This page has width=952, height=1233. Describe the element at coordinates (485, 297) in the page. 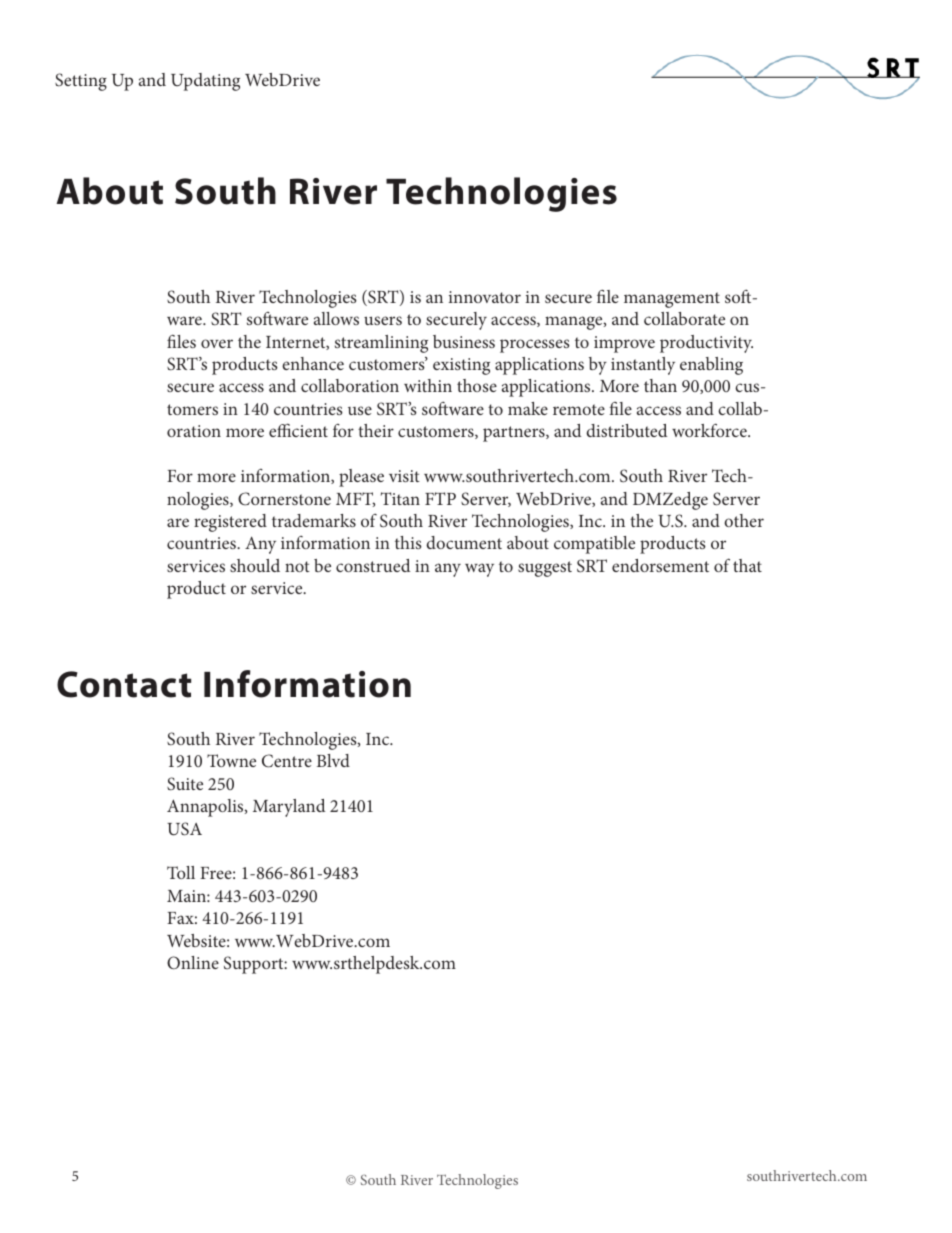

I see `innovator` at that location.
